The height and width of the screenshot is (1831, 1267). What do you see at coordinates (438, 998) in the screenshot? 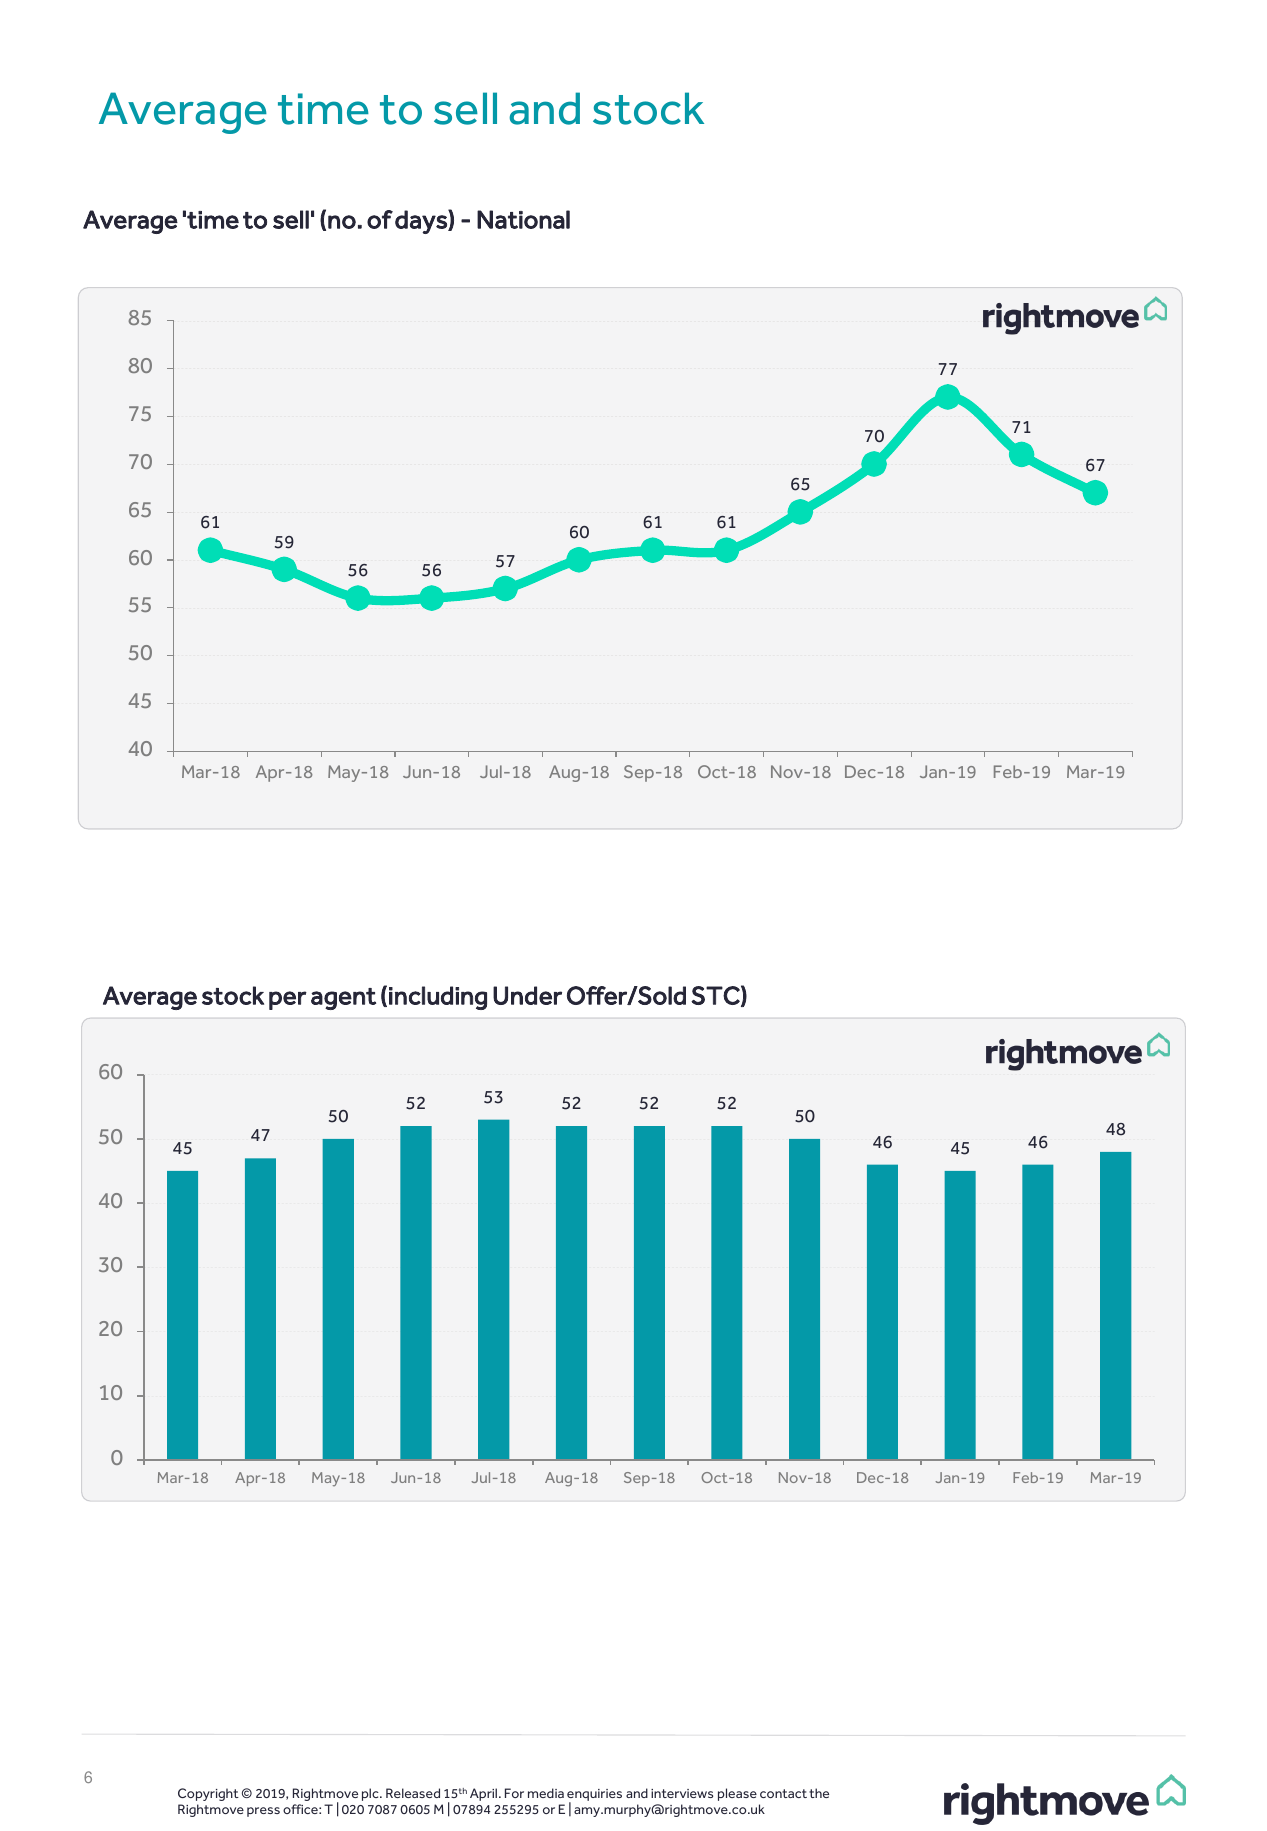
I see `including` at bounding box center [438, 998].
